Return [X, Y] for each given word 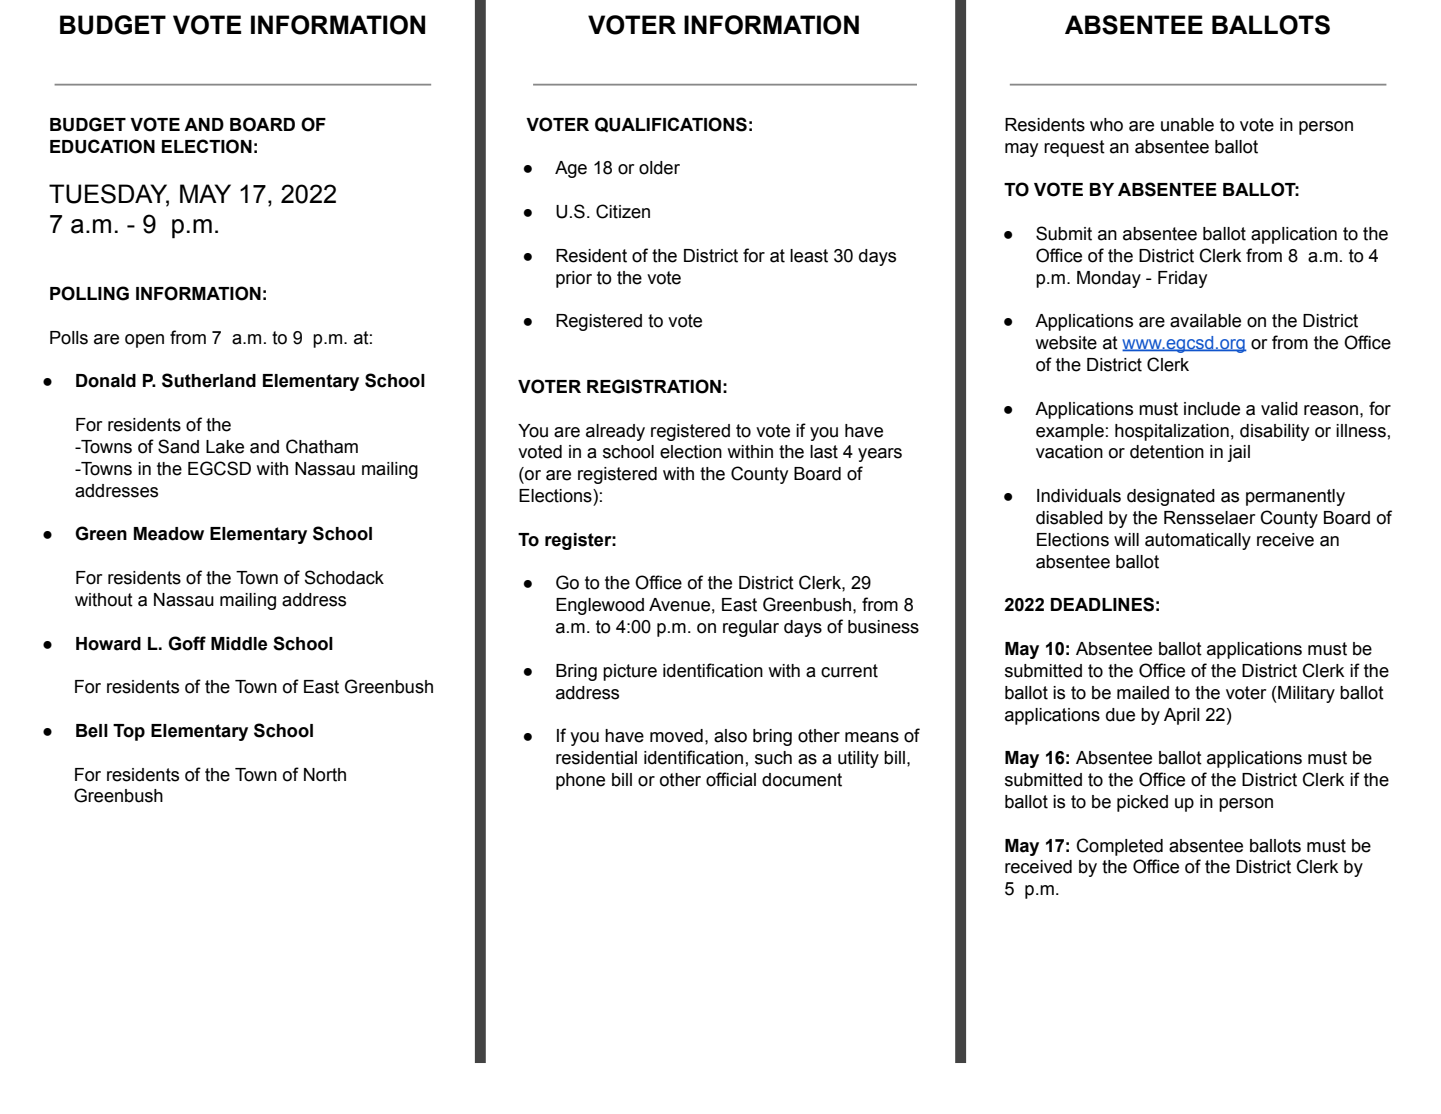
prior [574, 279]
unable [1187, 125]
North [325, 775]
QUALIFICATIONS [671, 124]
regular [751, 628]
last [824, 452]
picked [1142, 803]
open [144, 341]
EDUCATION [102, 146]
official [731, 779]
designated [1171, 497]
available [1205, 321]
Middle [239, 644]
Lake [225, 447]
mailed [1143, 693]
